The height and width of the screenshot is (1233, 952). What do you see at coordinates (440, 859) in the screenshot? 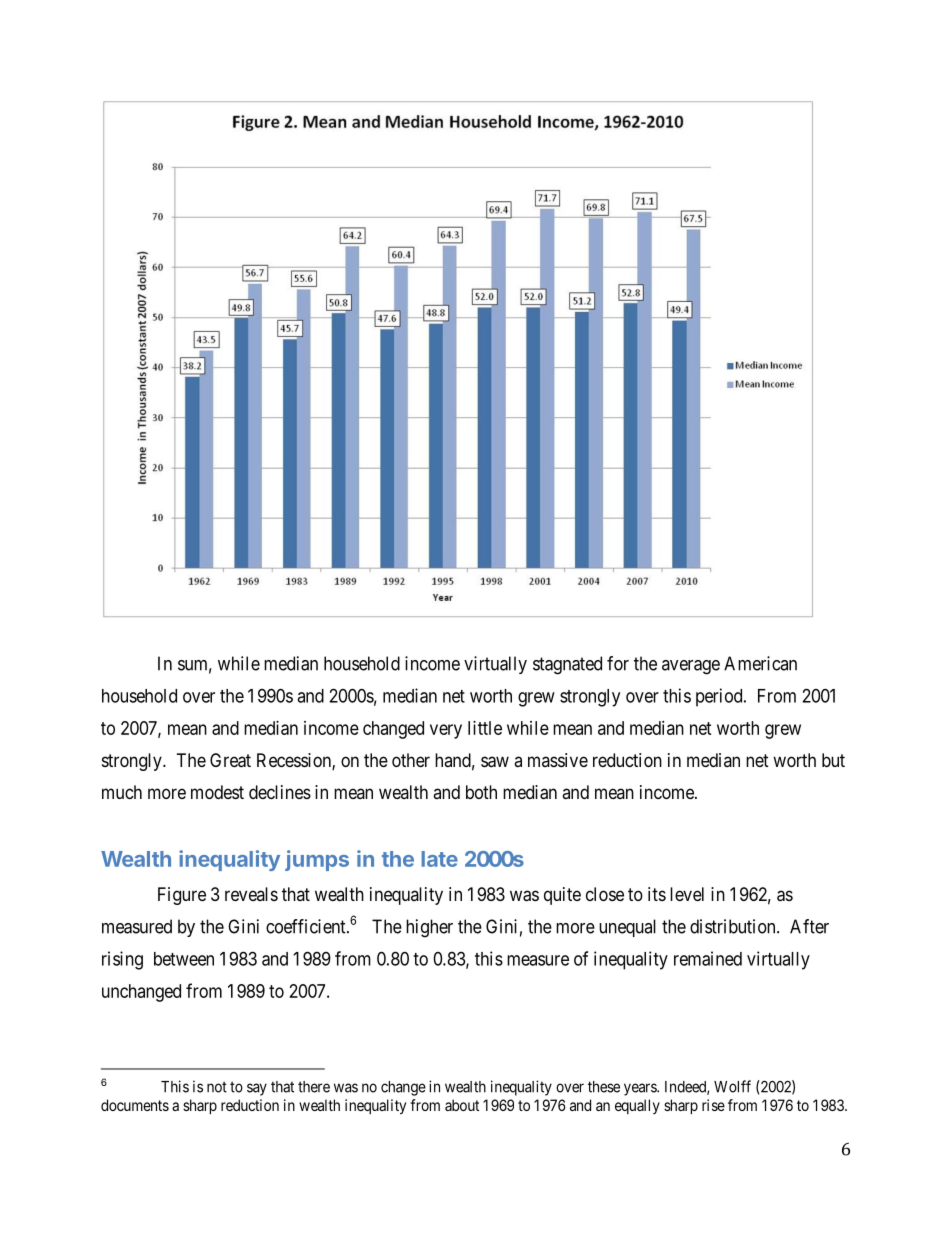
I see `late` at bounding box center [440, 859].
